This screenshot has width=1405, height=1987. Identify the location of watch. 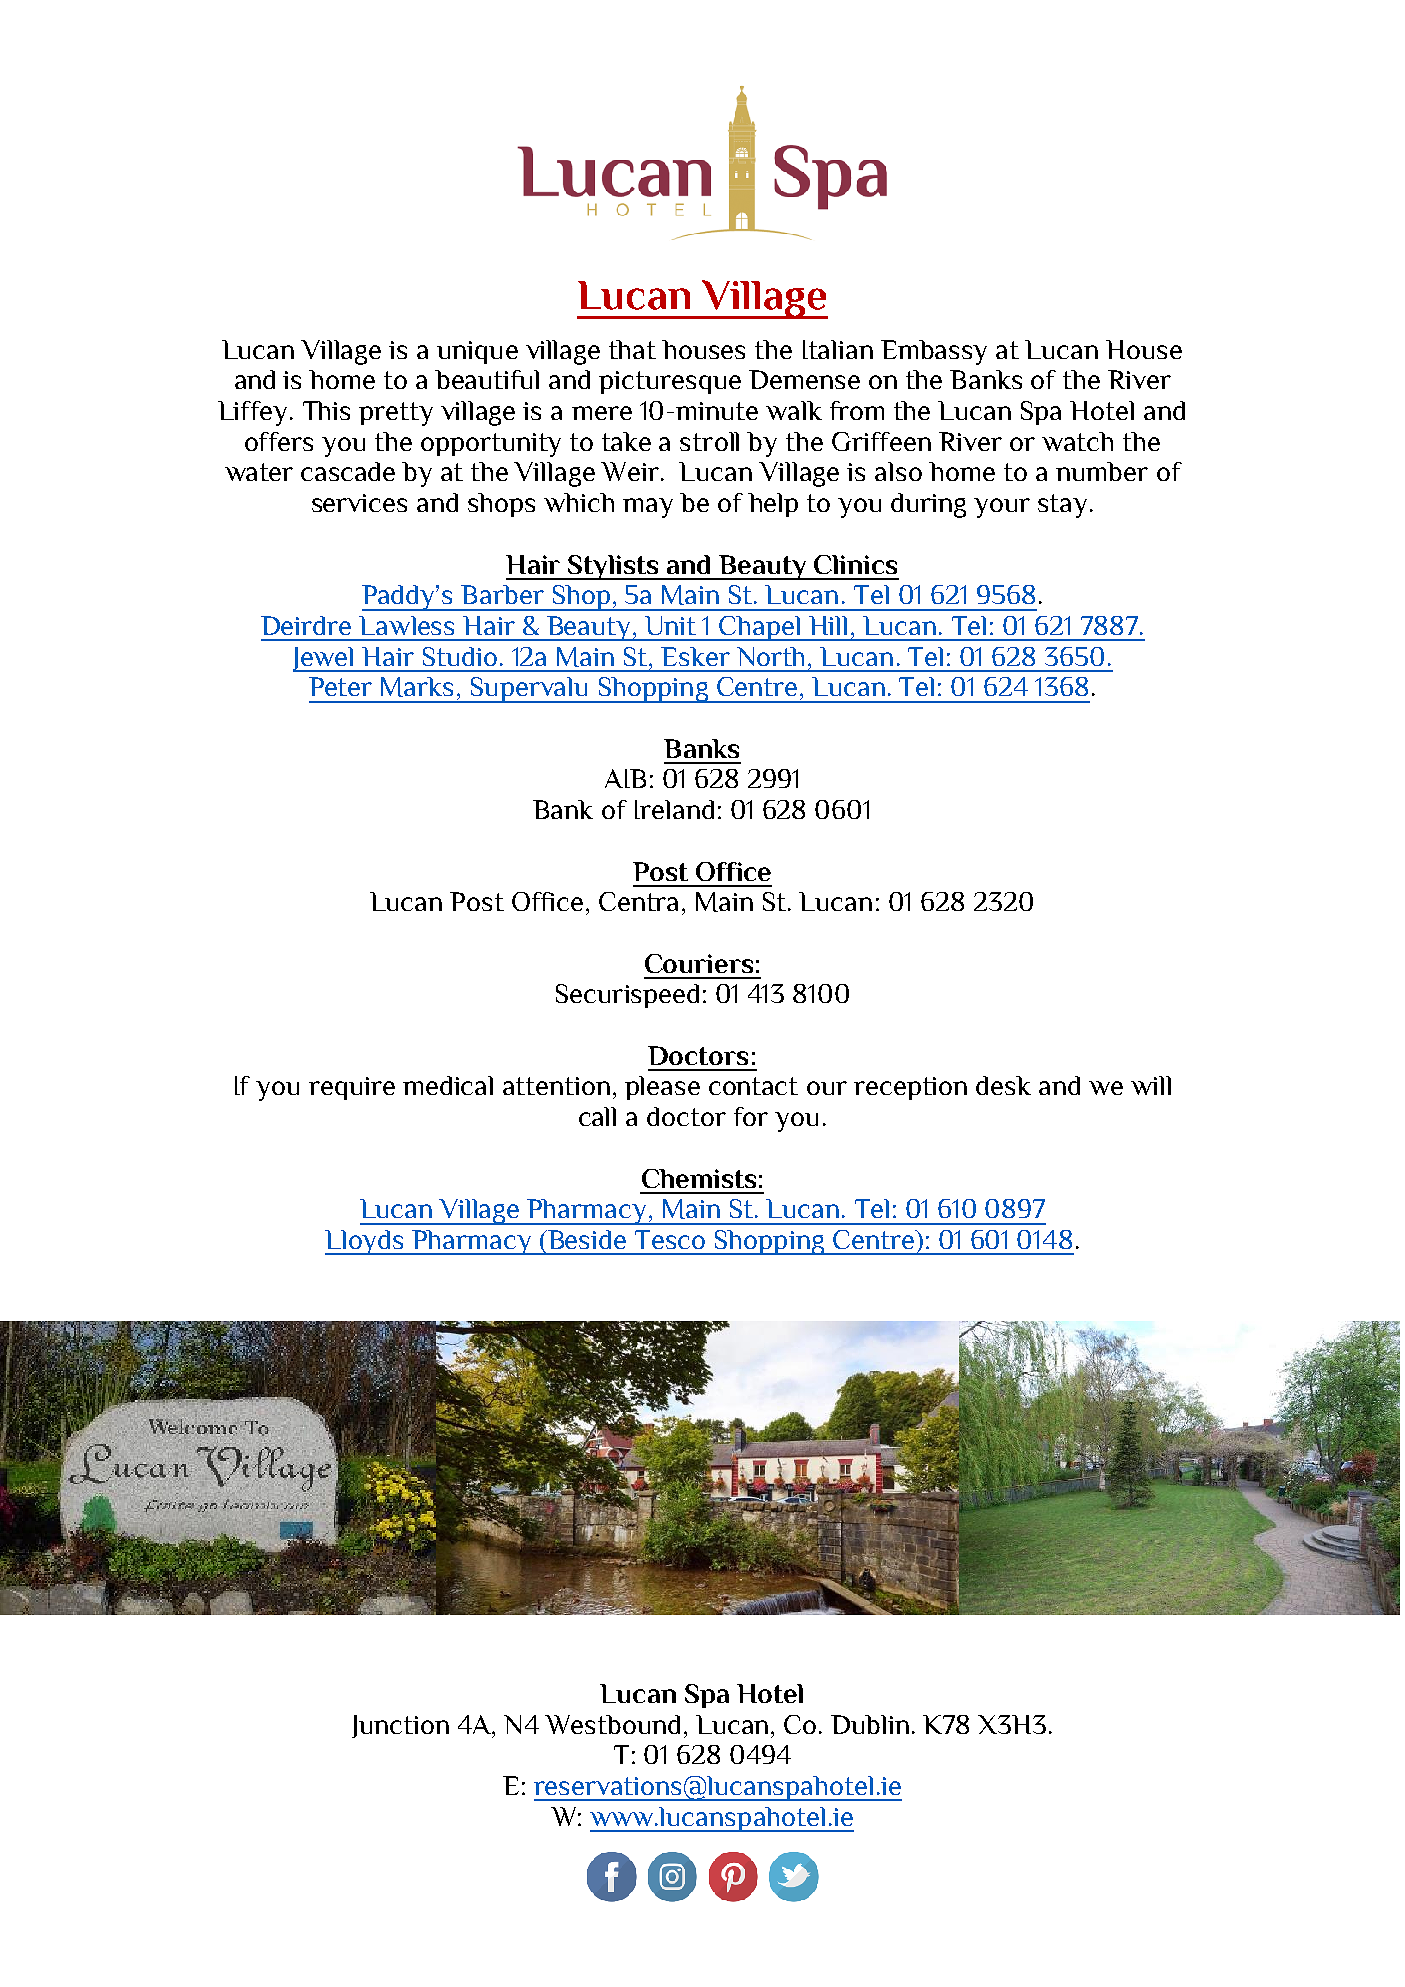
(1077, 441).
